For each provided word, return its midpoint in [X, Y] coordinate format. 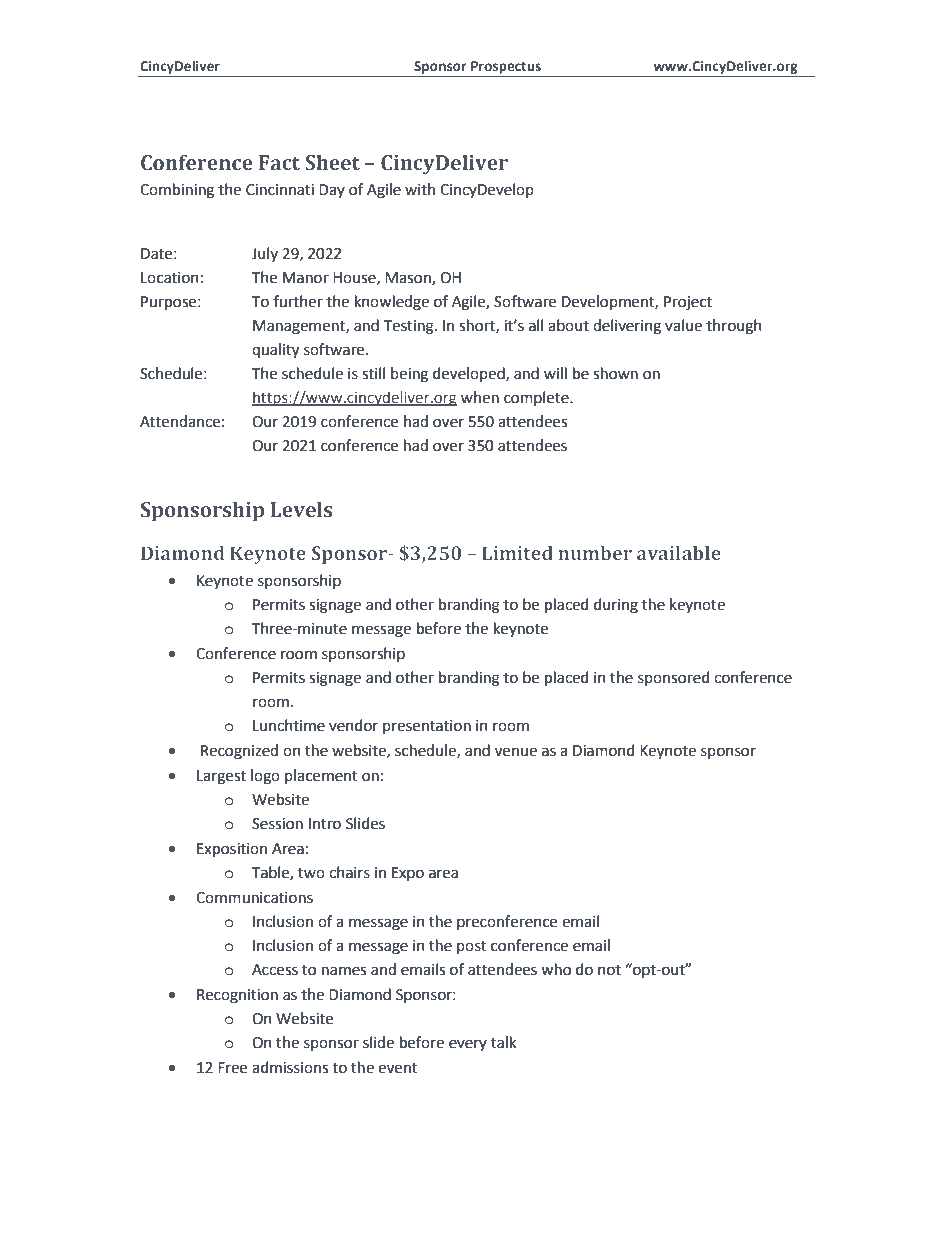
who [556, 969]
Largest [221, 777]
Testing [409, 327]
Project [688, 303]
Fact [279, 163]
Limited [517, 553]
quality [275, 351]
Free [232, 1068]
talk [503, 1042]
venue [516, 752]
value [683, 325]
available [679, 553]
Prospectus [506, 67]
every [468, 1045]
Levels [301, 509]
